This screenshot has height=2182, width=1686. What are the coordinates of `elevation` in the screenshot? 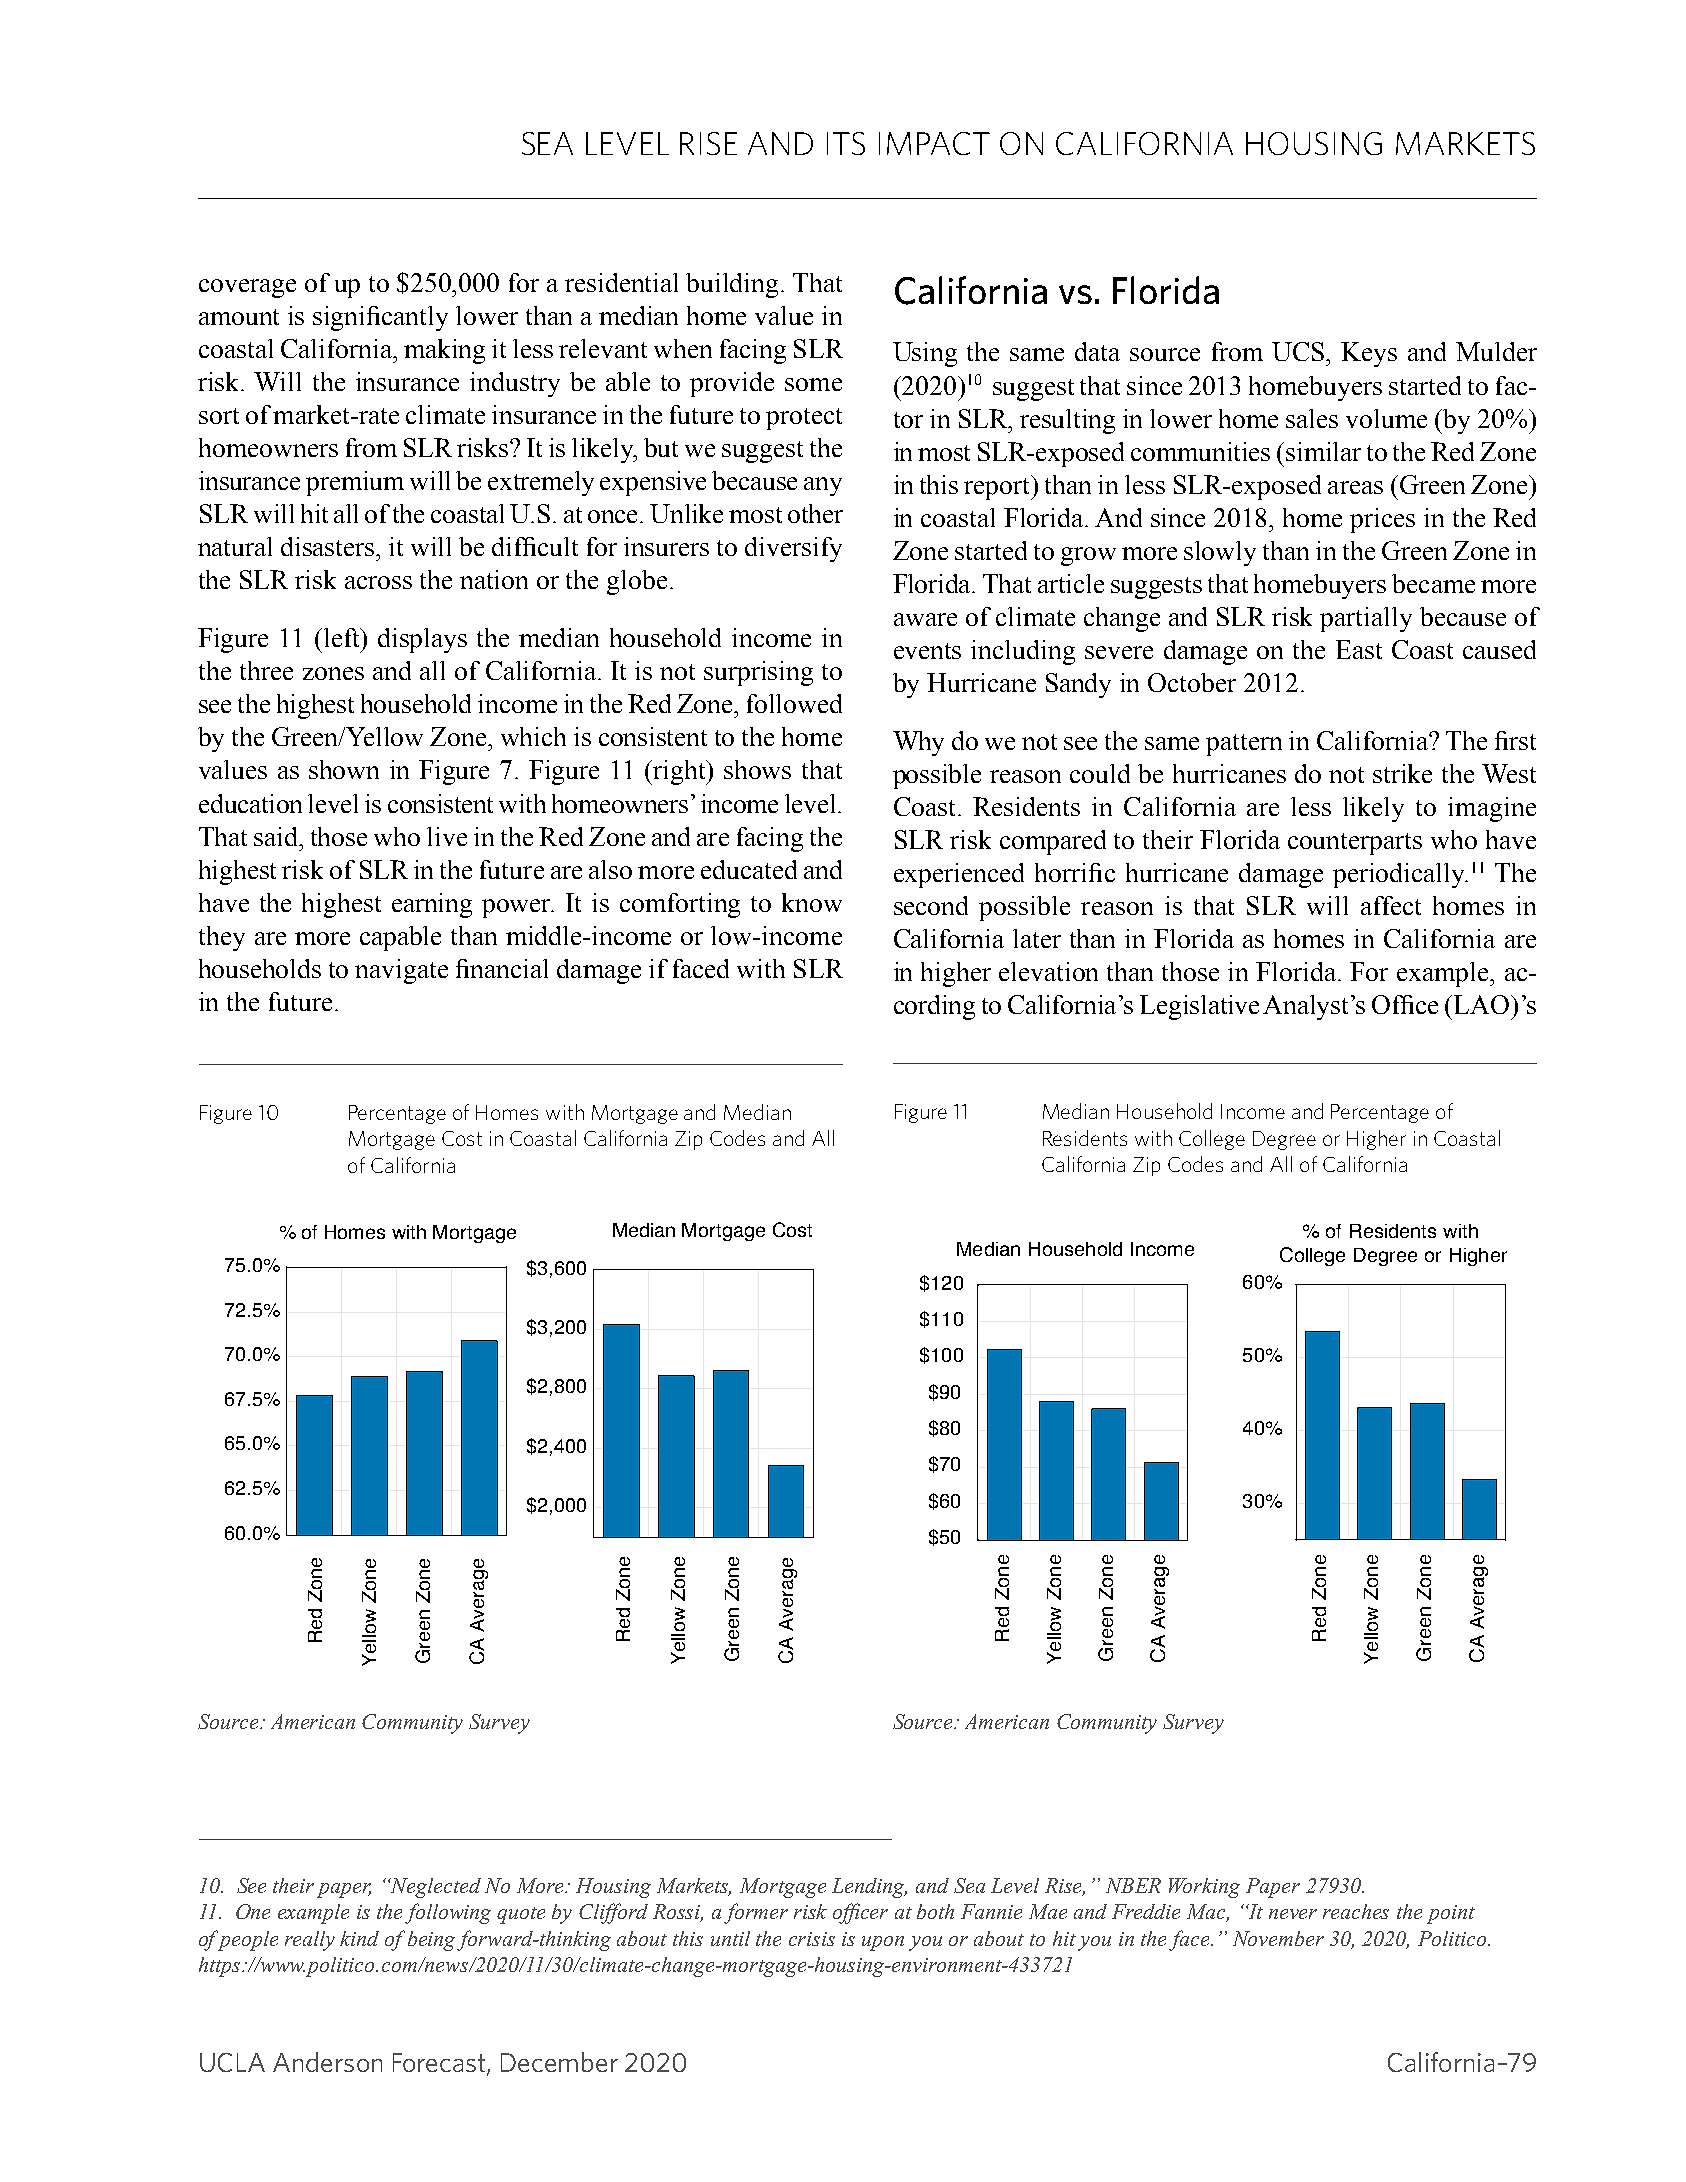 It's located at (1048, 971).
